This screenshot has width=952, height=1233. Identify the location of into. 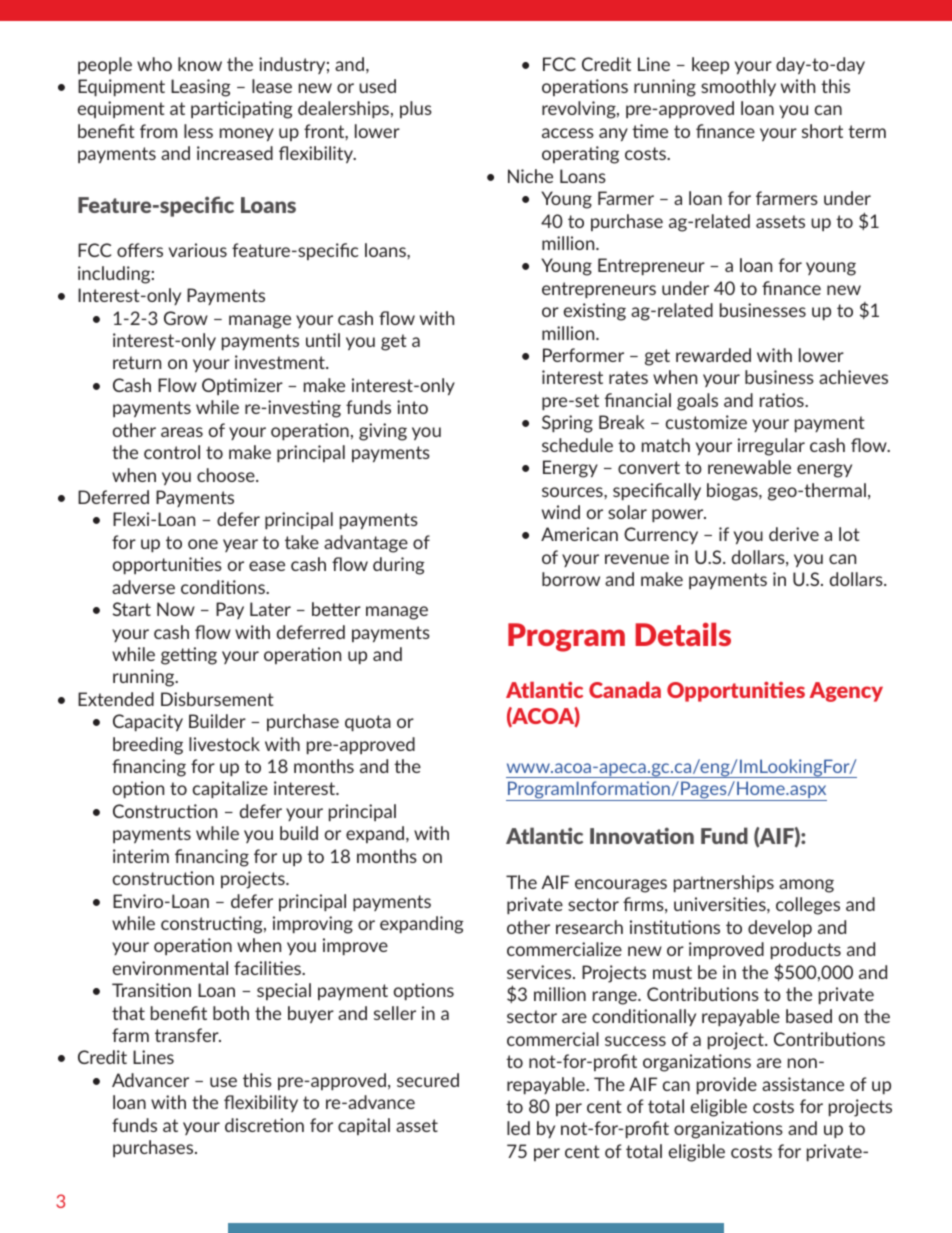
(412, 407).
